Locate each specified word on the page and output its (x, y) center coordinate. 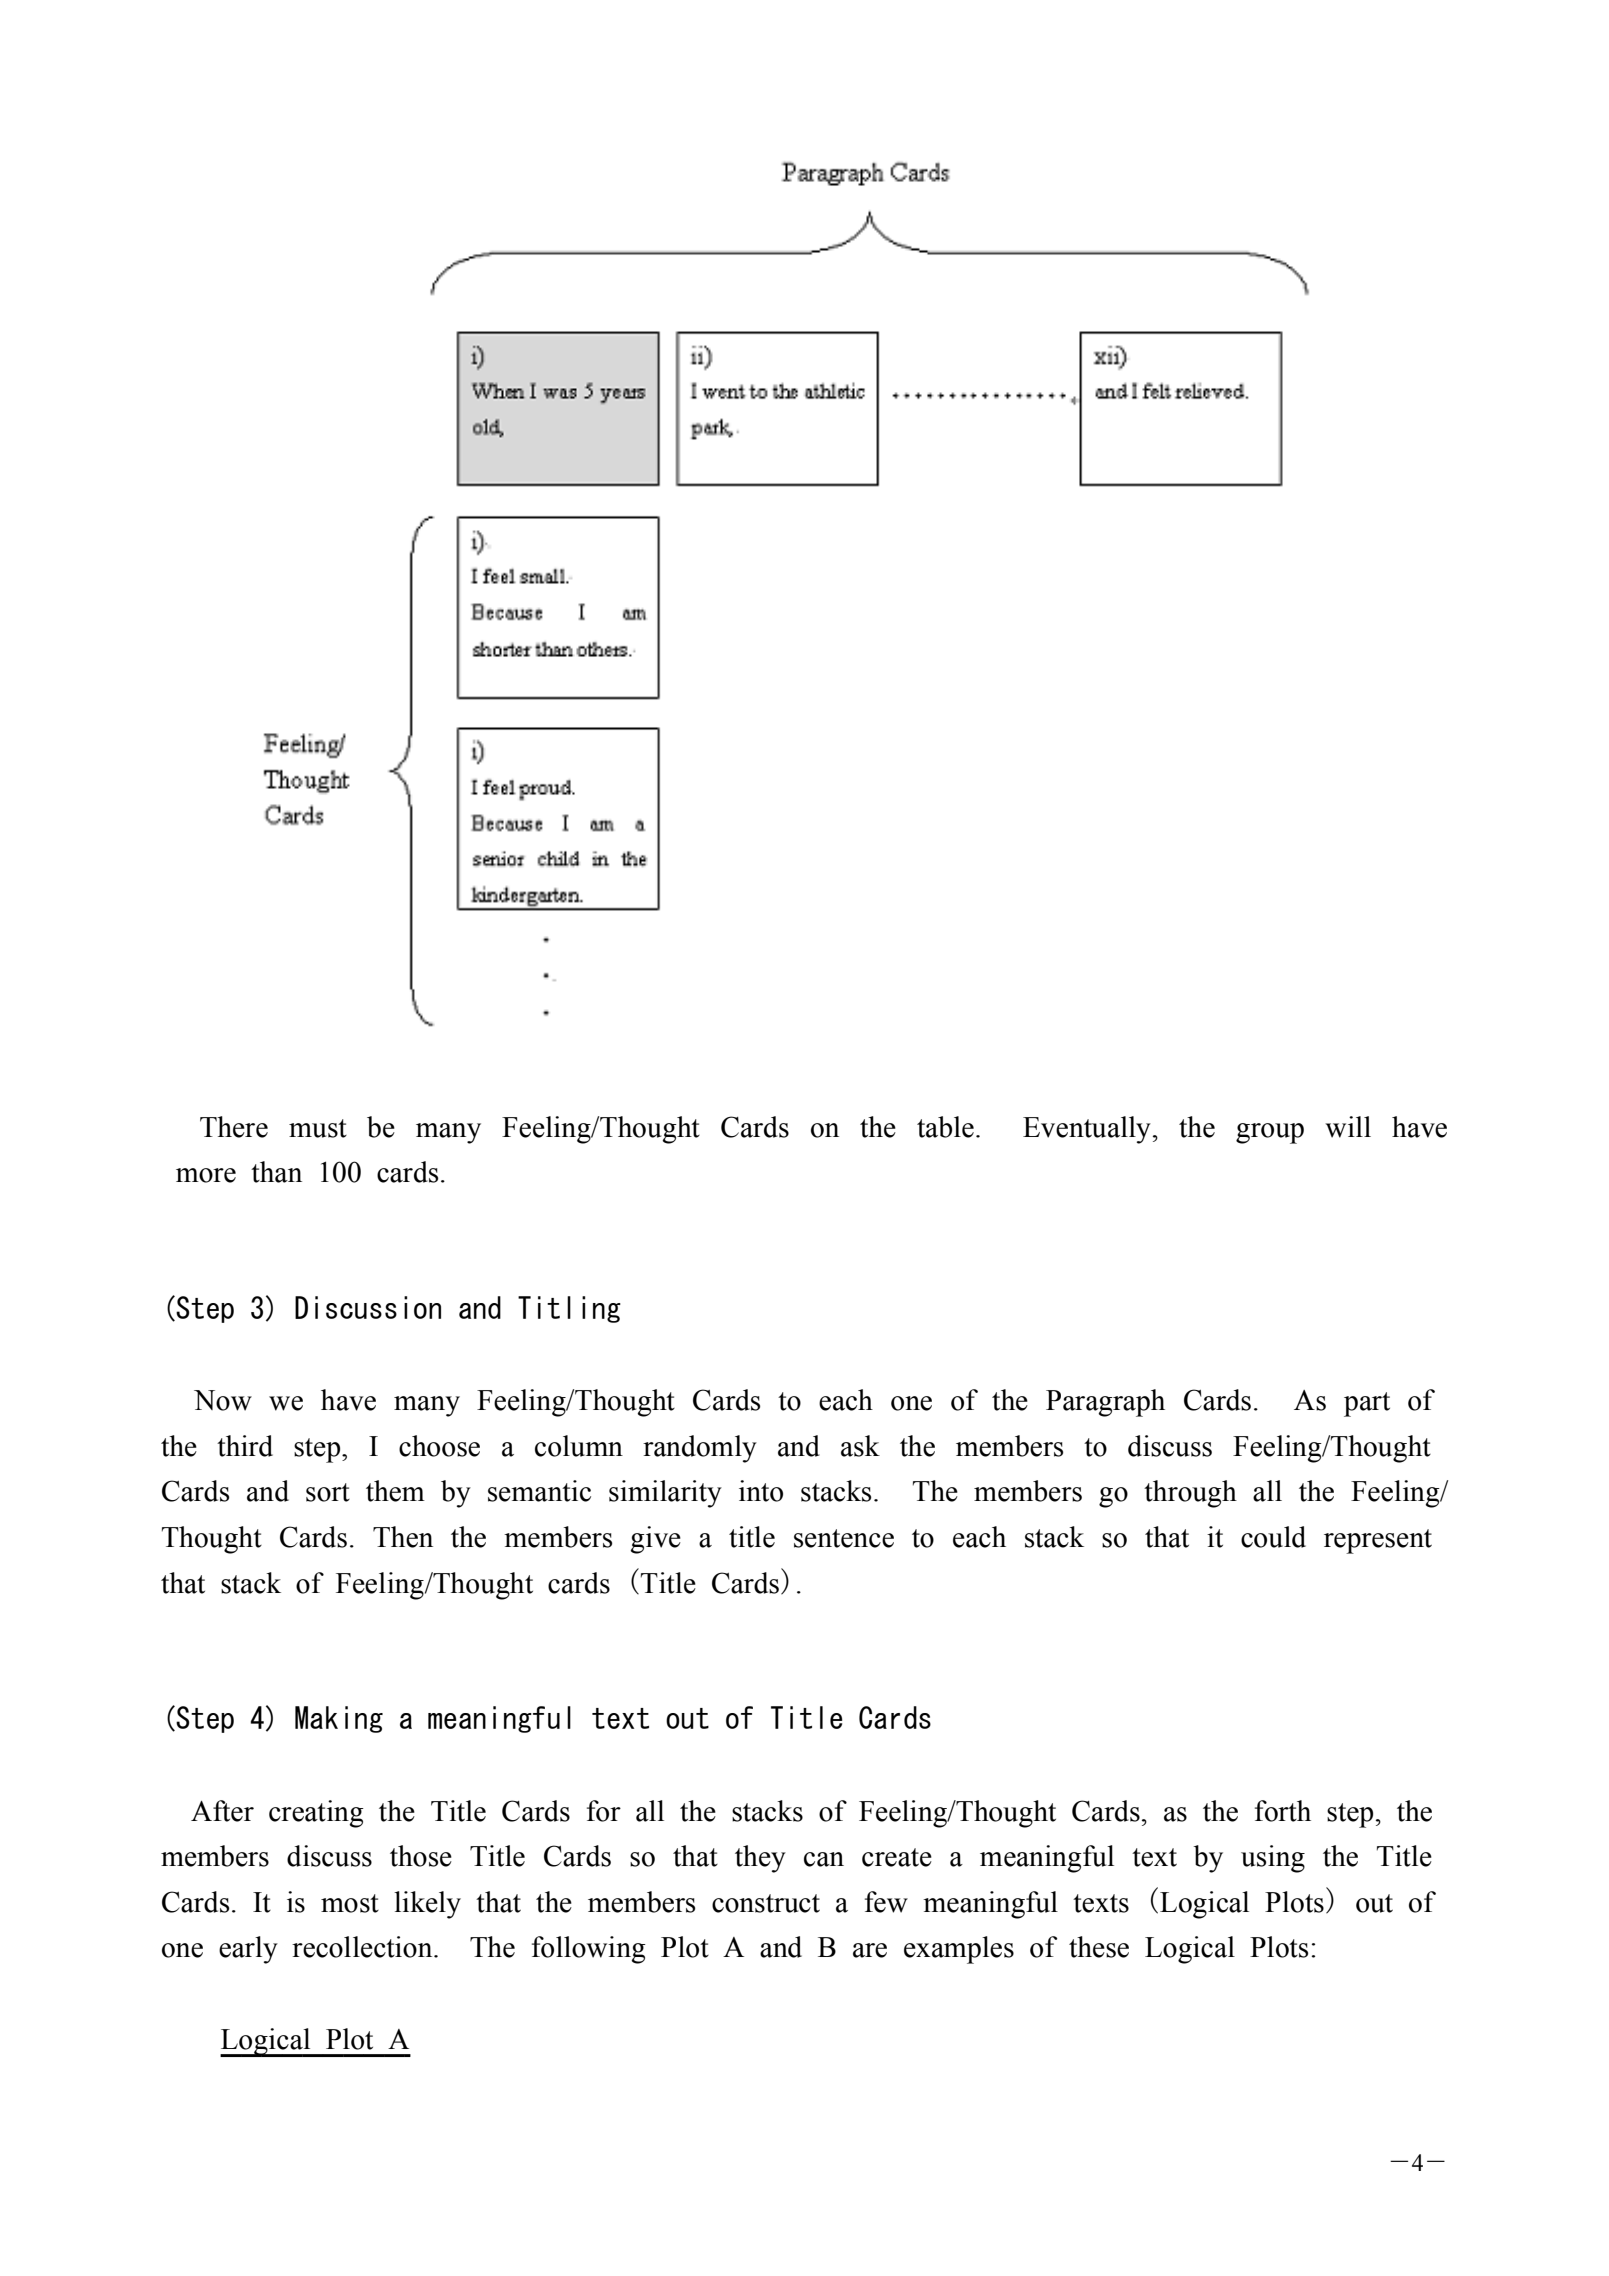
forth (1283, 1811)
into (761, 1491)
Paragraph (1105, 1403)
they (760, 1859)
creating (316, 1814)
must (318, 1128)
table (945, 1127)
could (1273, 1537)
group (1270, 1133)
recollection (363, 1947)
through (1190, 1494)
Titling (569, 1309)
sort (328, 1492)
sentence (844, 1538)
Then (403, 1537)
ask (860, 1446)
